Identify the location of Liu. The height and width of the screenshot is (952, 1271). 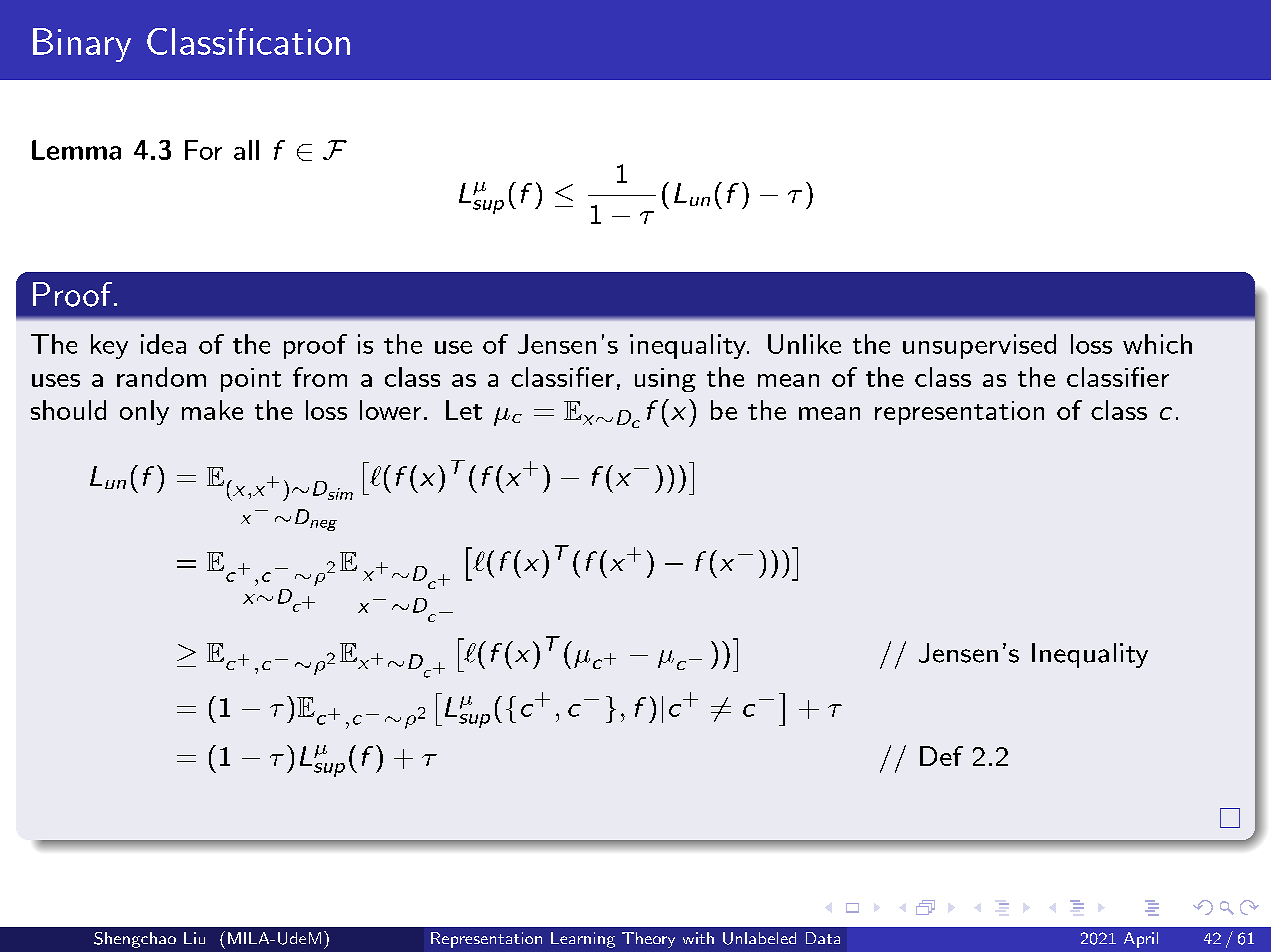
(194, 938).
